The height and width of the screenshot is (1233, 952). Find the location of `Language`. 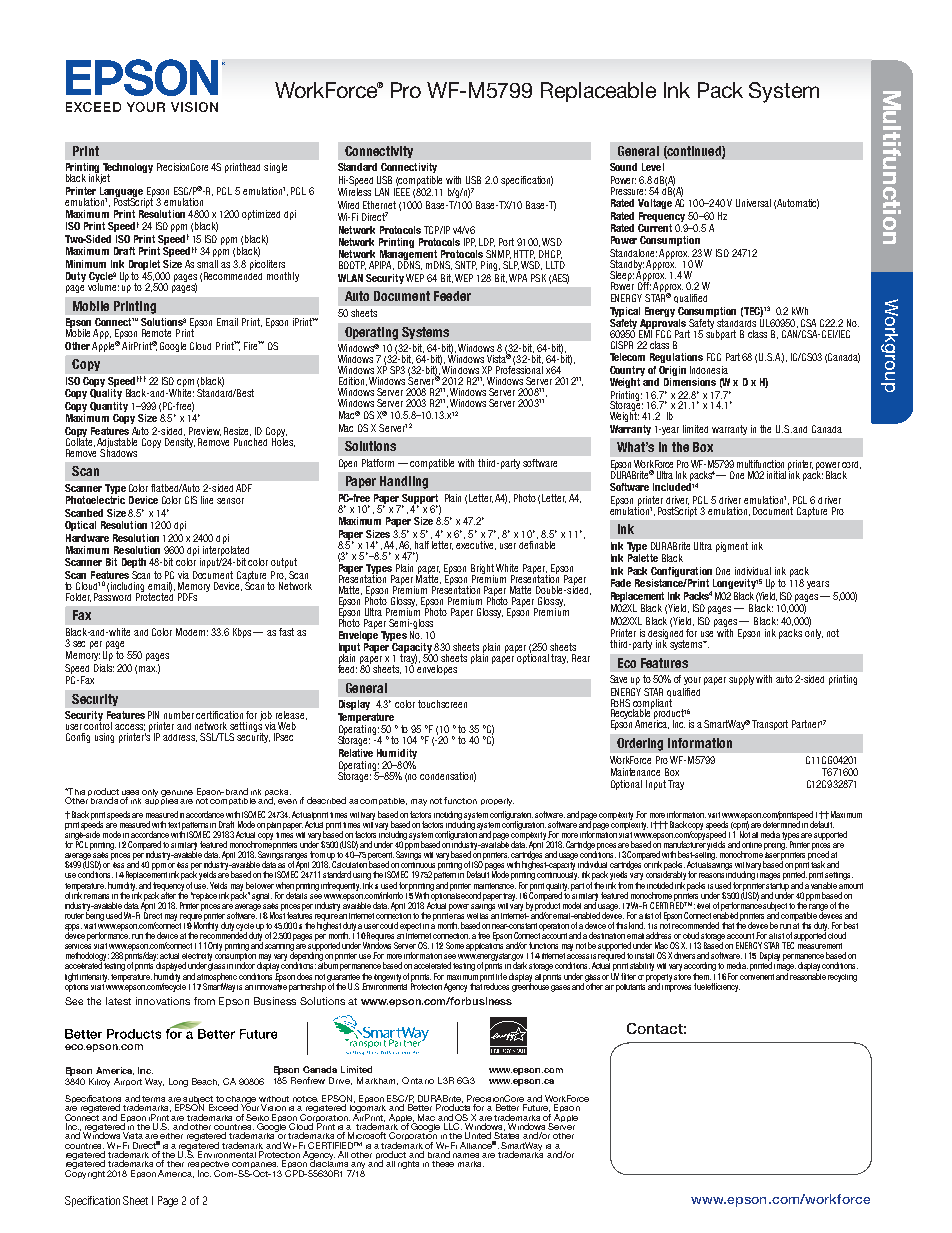

Language is located at coordinates (122, 193).
